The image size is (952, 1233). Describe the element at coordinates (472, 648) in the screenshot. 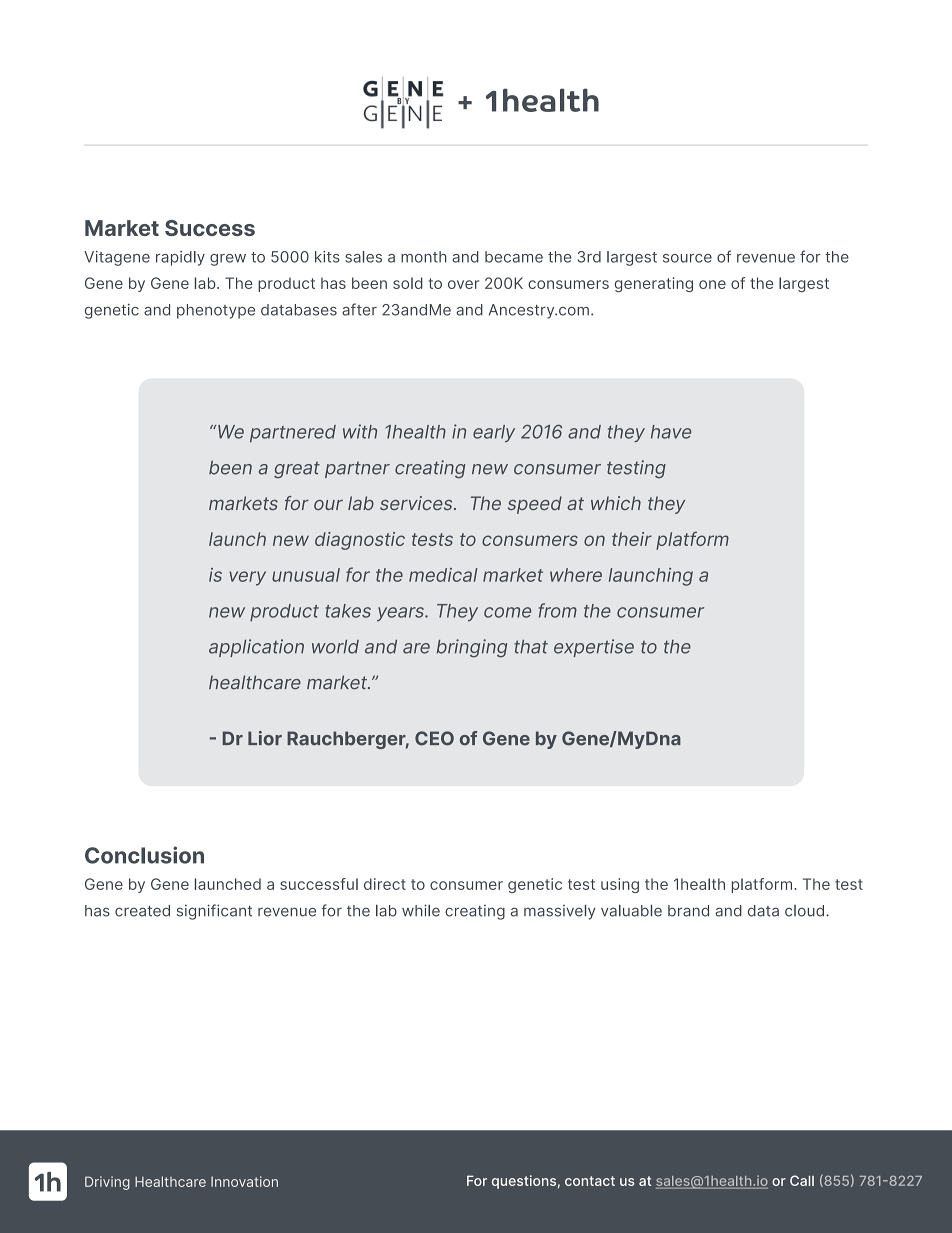

I see `bringing` at that location.
